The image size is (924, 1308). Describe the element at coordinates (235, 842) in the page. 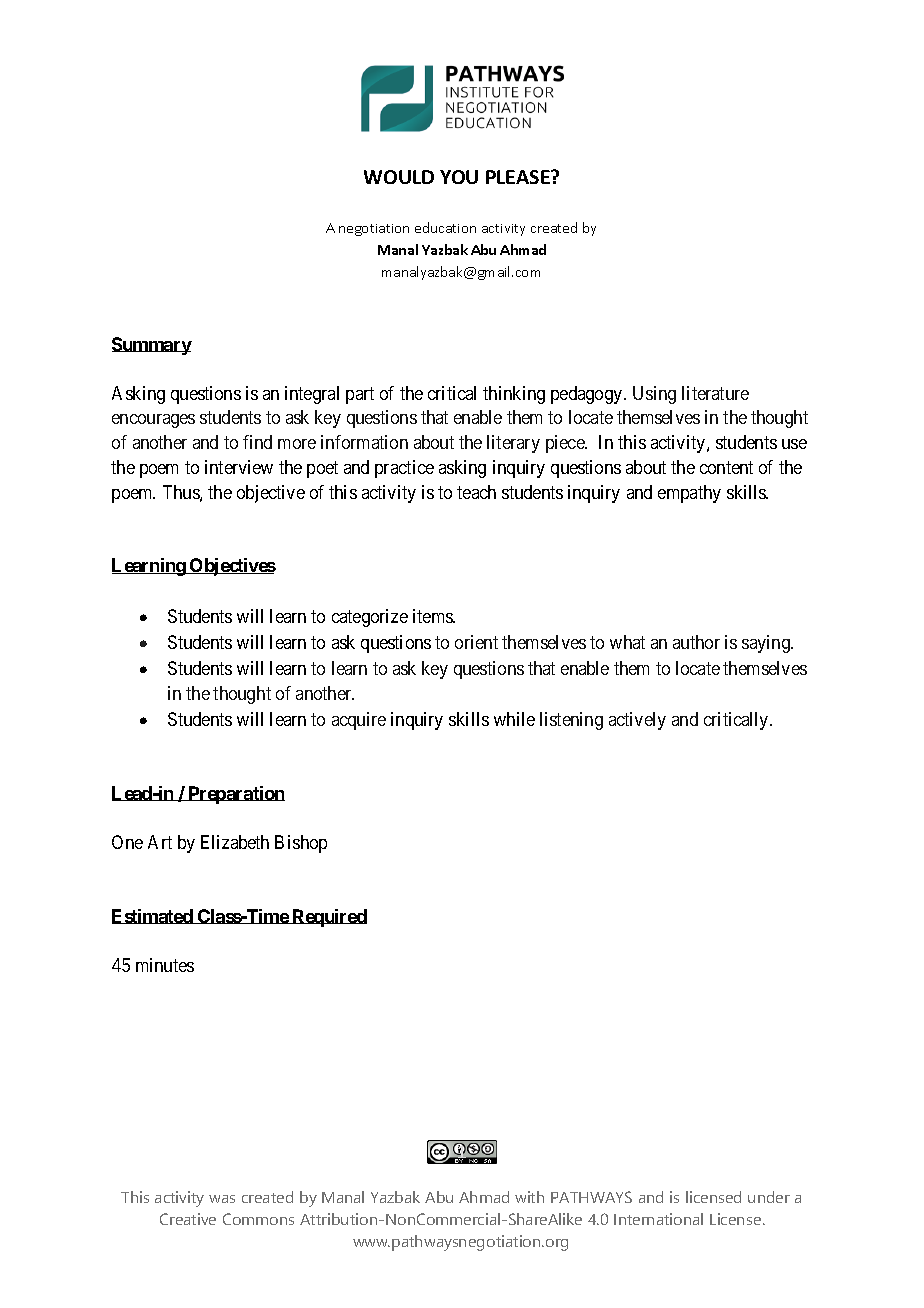

I see `Elizabeth` at that location.
